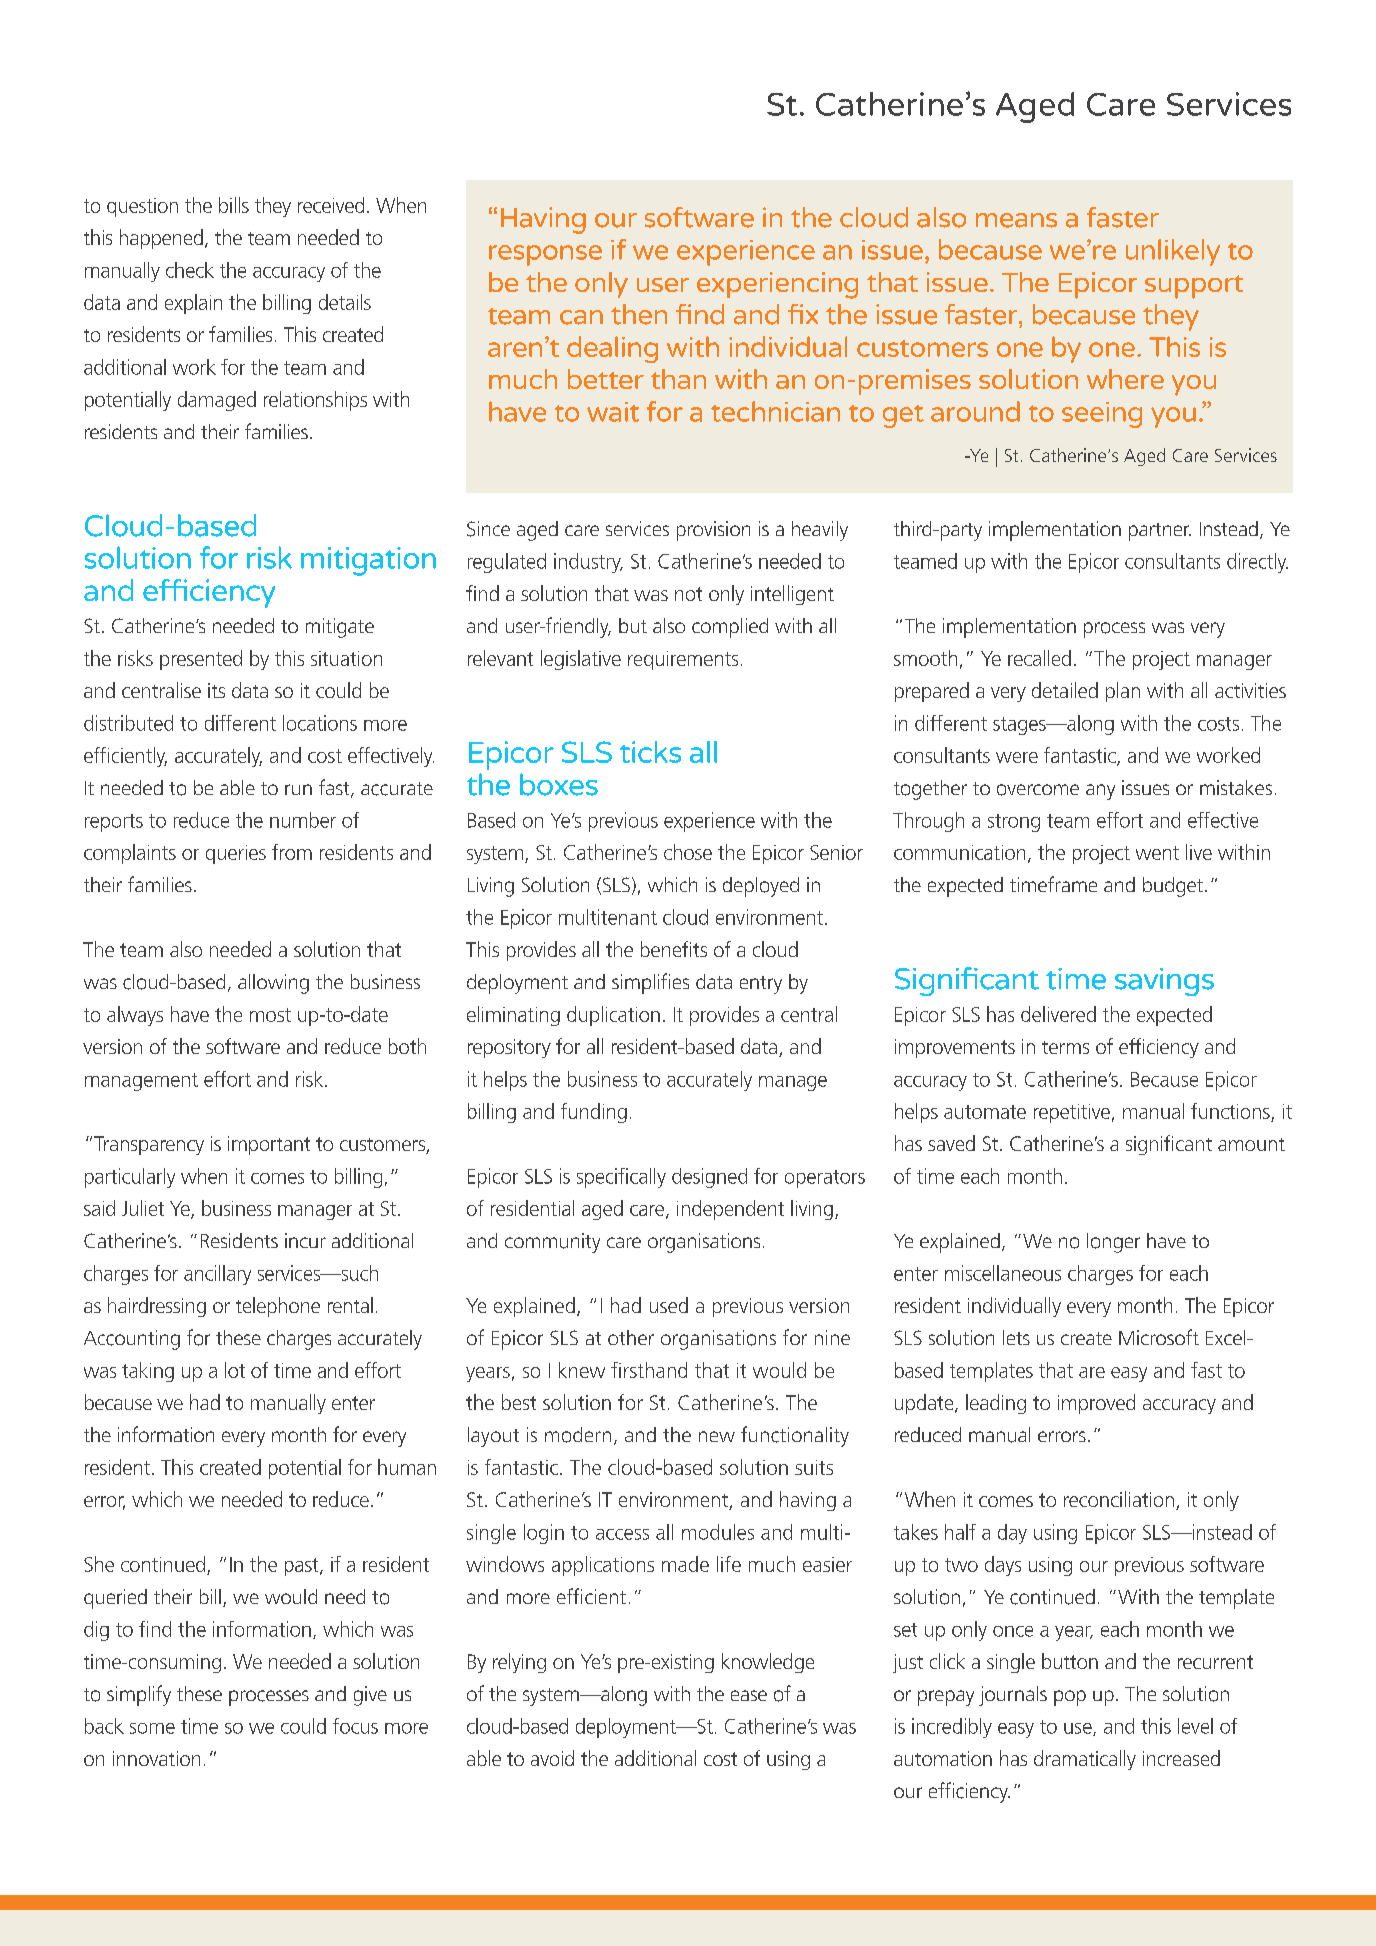 This screenshot has width=1376, height=1946. Describe the element at coordinates (1070, 1698) in the screenshot. I see `pop` at that location.
